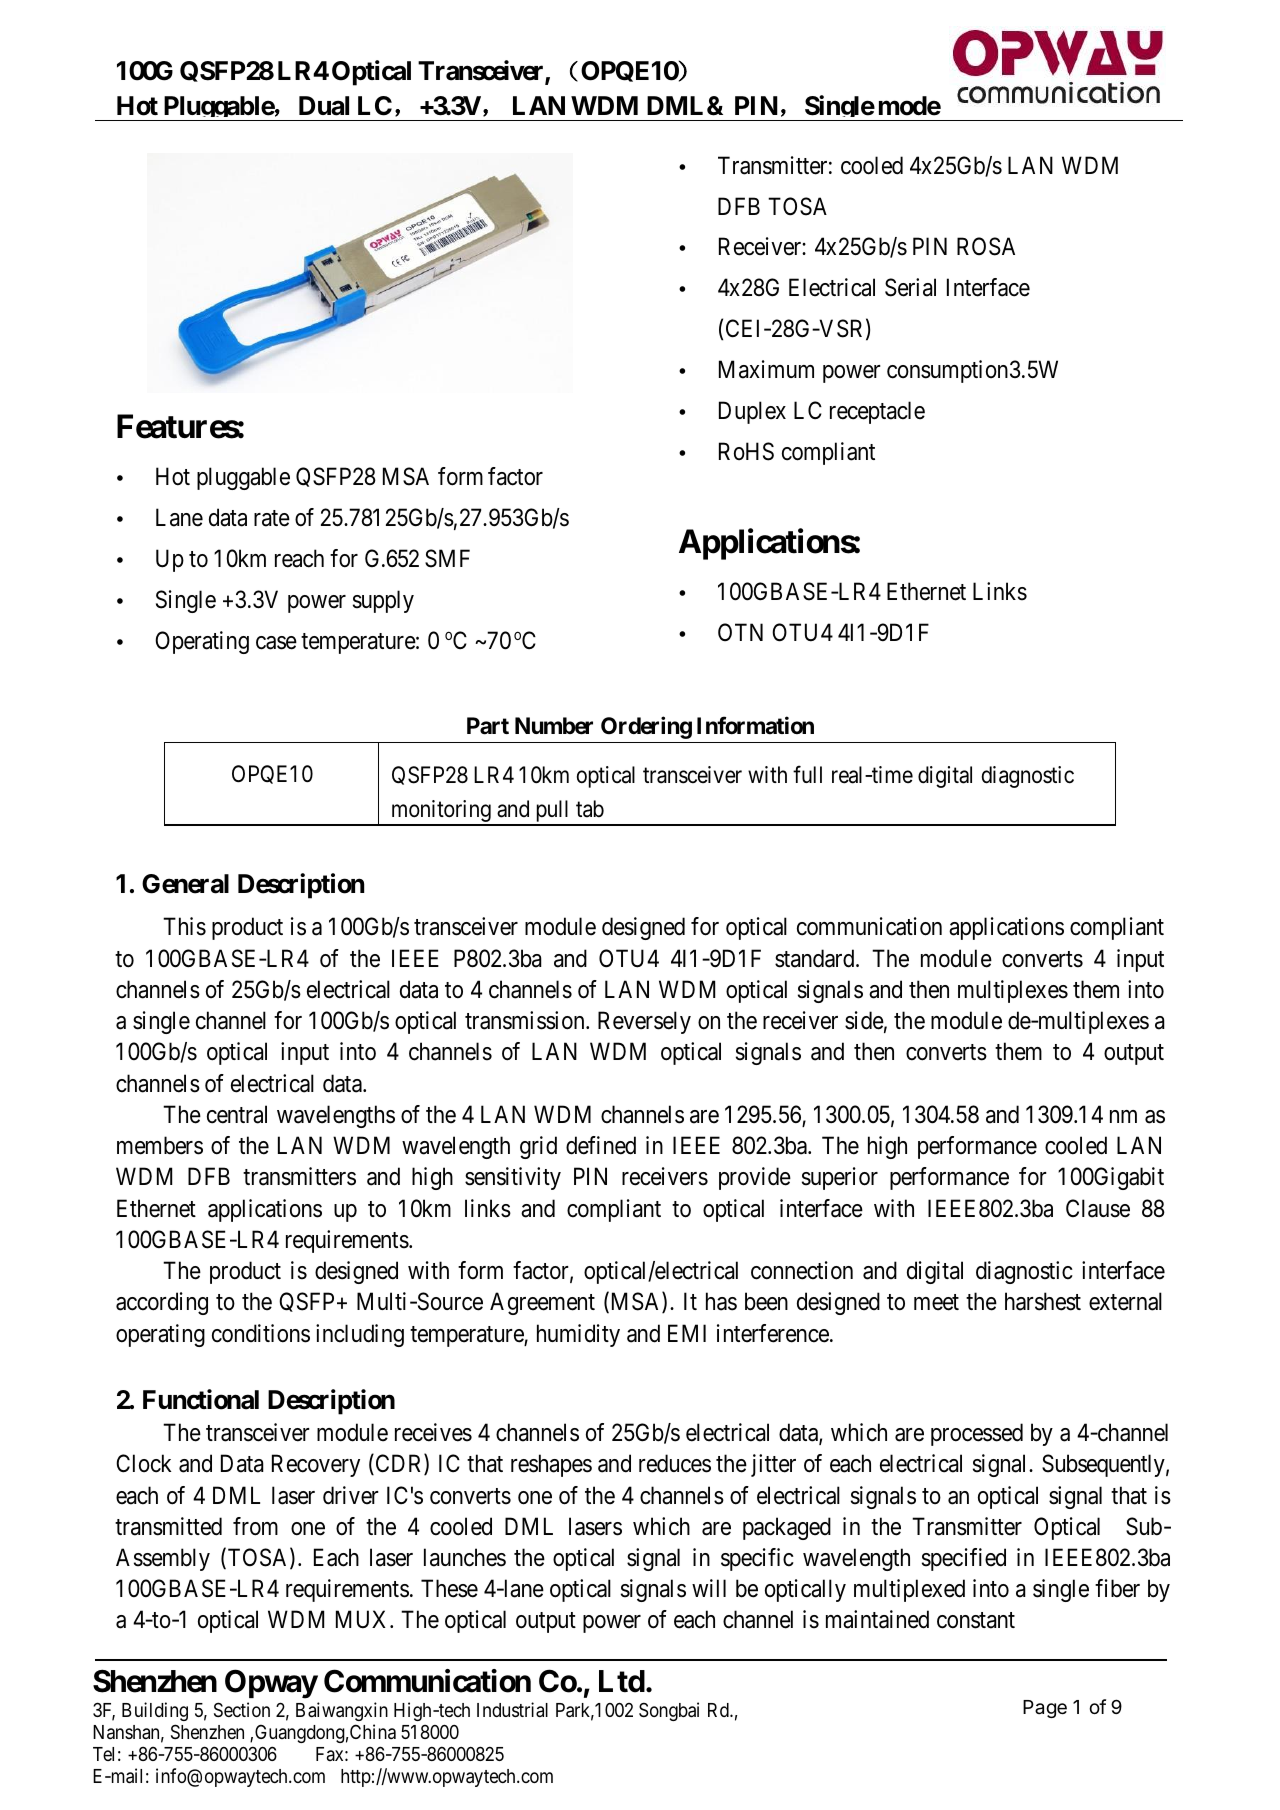 This screenshot has height=1810, width=1280. What do you see at coordinates (986, 246) in the screenshot?
I see `ROSA` at bounding box center [986, 246].
